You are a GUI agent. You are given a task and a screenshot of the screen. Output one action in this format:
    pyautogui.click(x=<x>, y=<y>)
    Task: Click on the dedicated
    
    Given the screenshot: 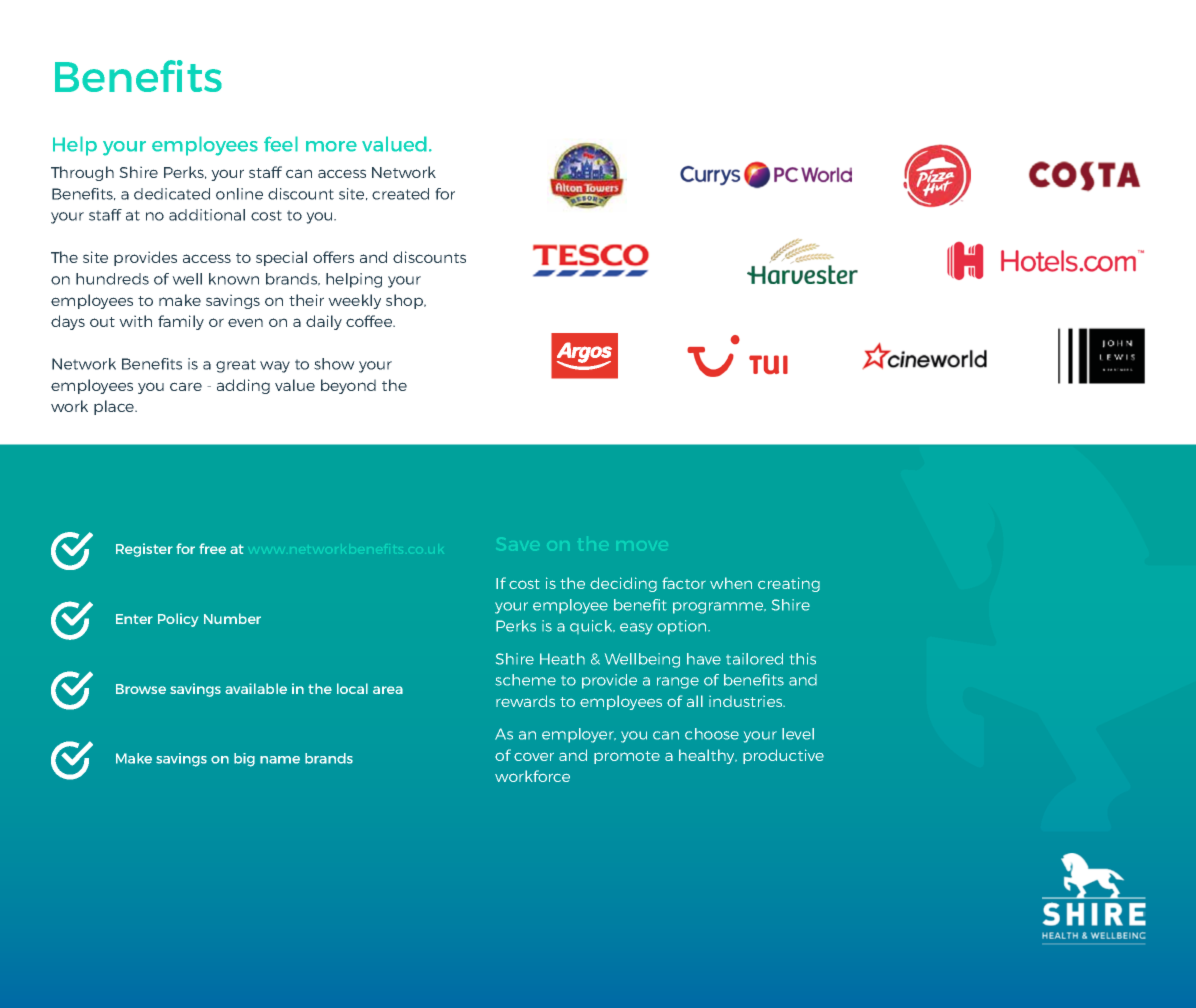 What is the action you would take?
    pyautogui.click(x=172, y=194)
